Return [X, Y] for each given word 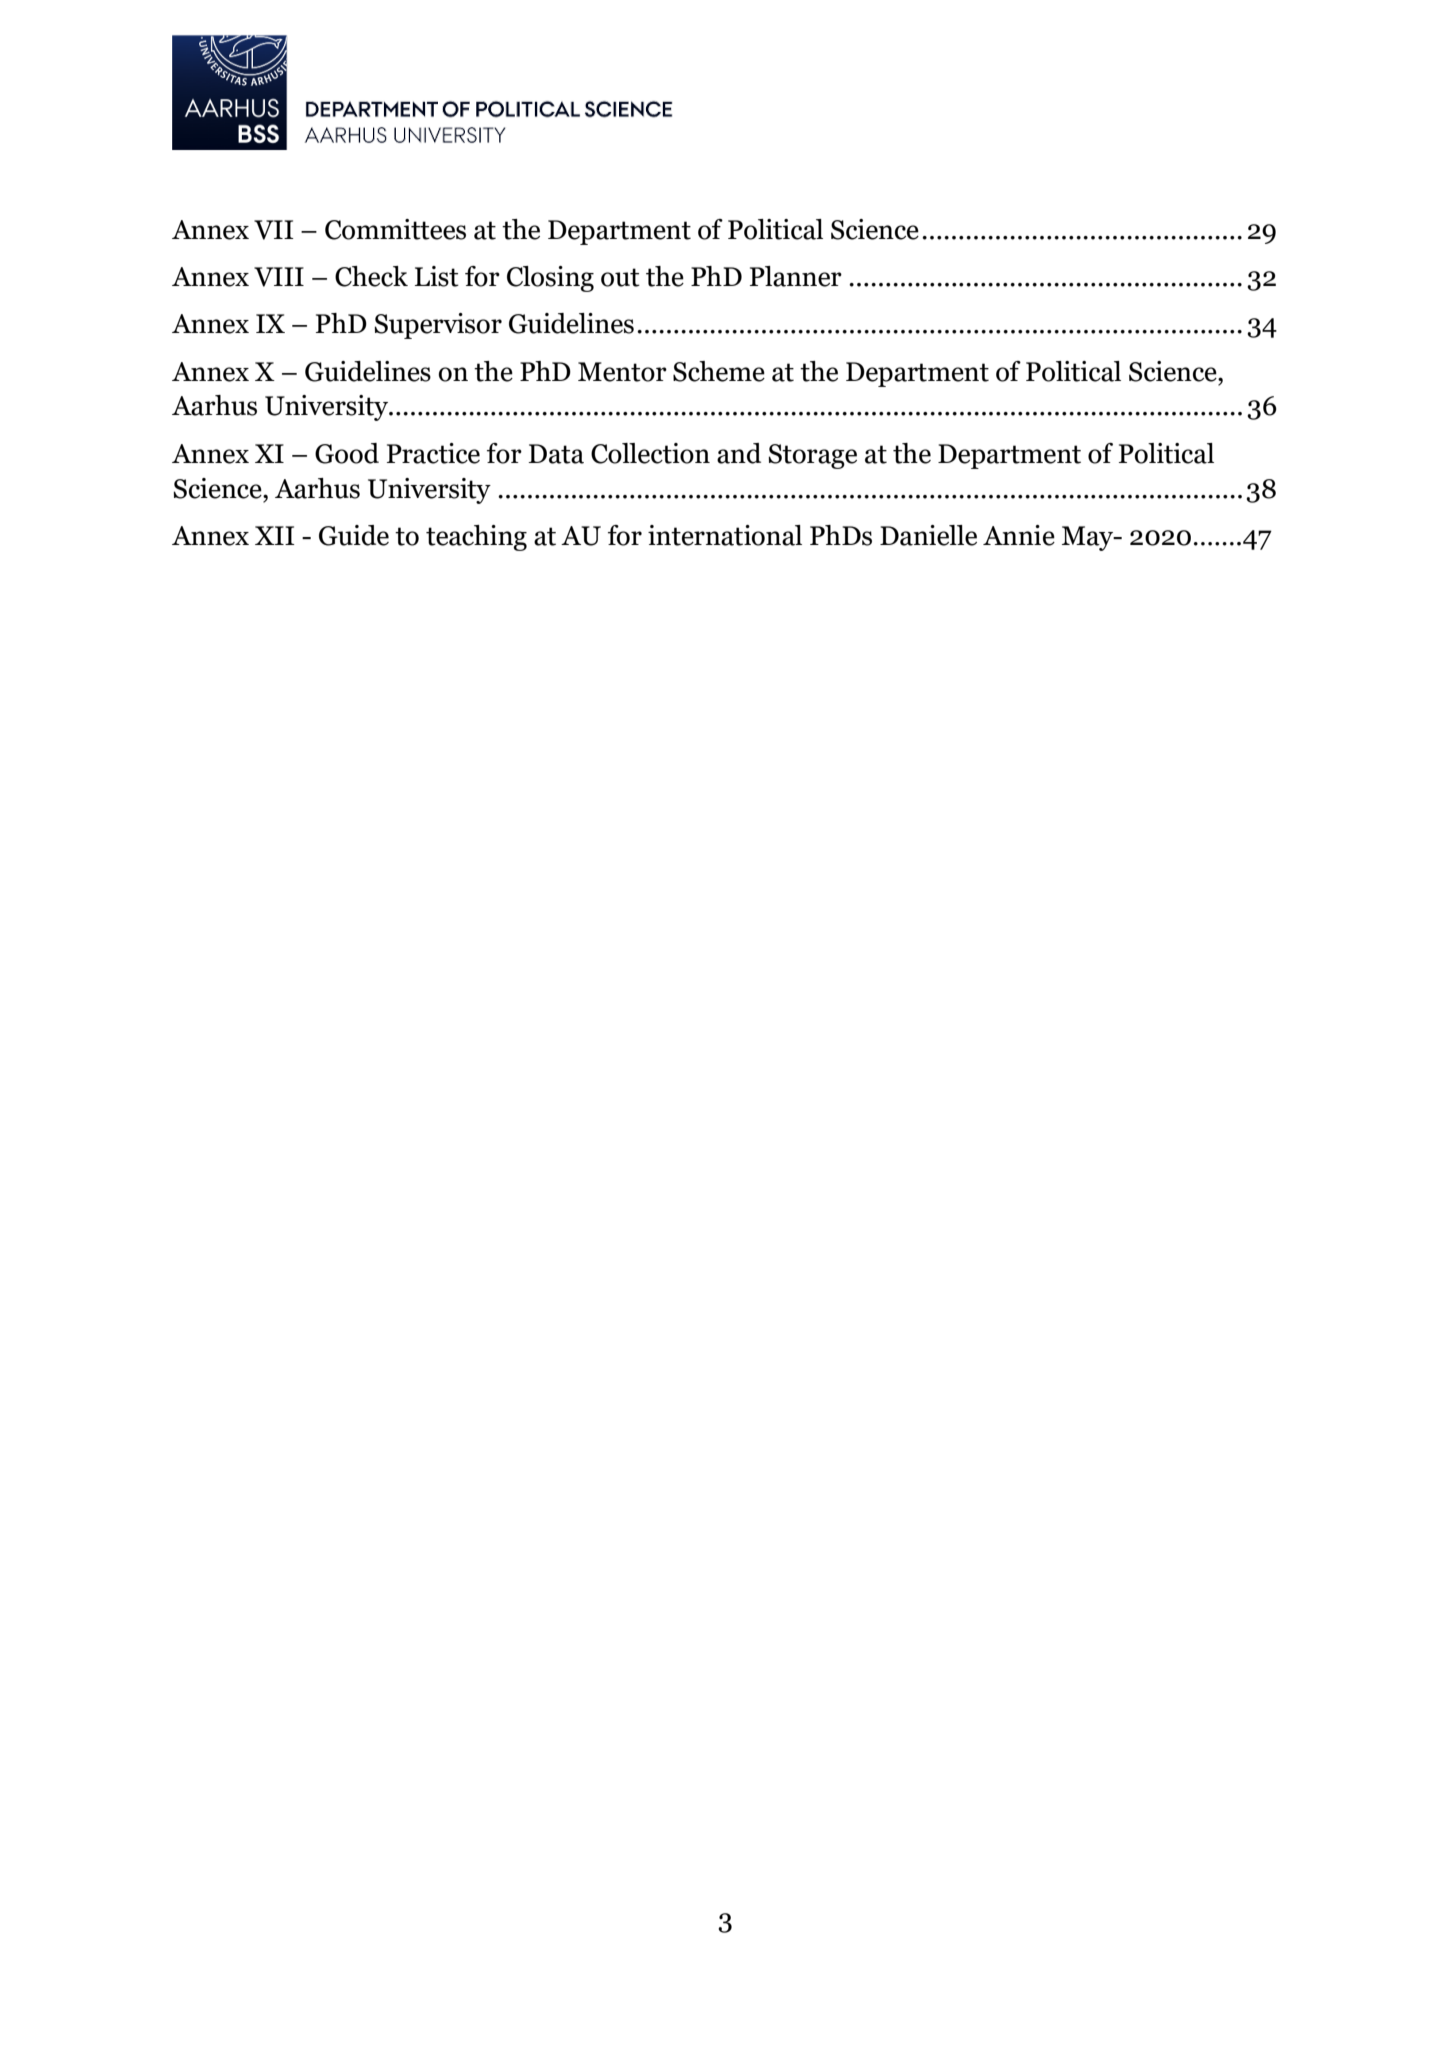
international [725, 535]
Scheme [719, 371]
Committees [395, 229]
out [620, 277]
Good [347, 453]
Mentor [622, 372]
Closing [550, 279]
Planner [796, 276]
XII [275, 535]
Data [556, 454]
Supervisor [438, 326]
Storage [812, 456]
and [739, 453]
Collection [650, 453]
